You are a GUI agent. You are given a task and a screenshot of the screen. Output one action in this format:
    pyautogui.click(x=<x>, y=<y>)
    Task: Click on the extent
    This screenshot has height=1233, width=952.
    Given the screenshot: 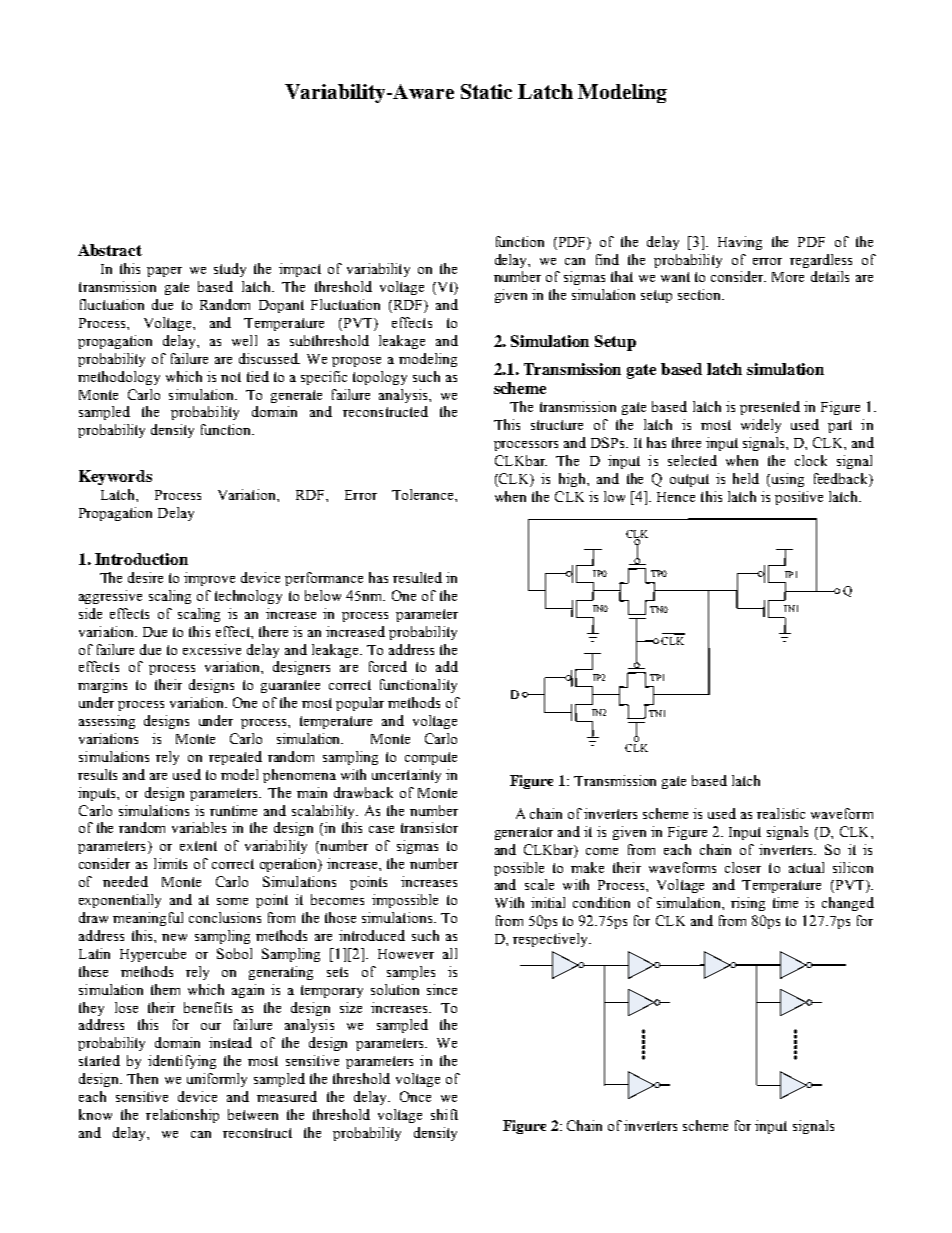 What is the action you would take?
    pyautogui.click(x=198, y=846)
